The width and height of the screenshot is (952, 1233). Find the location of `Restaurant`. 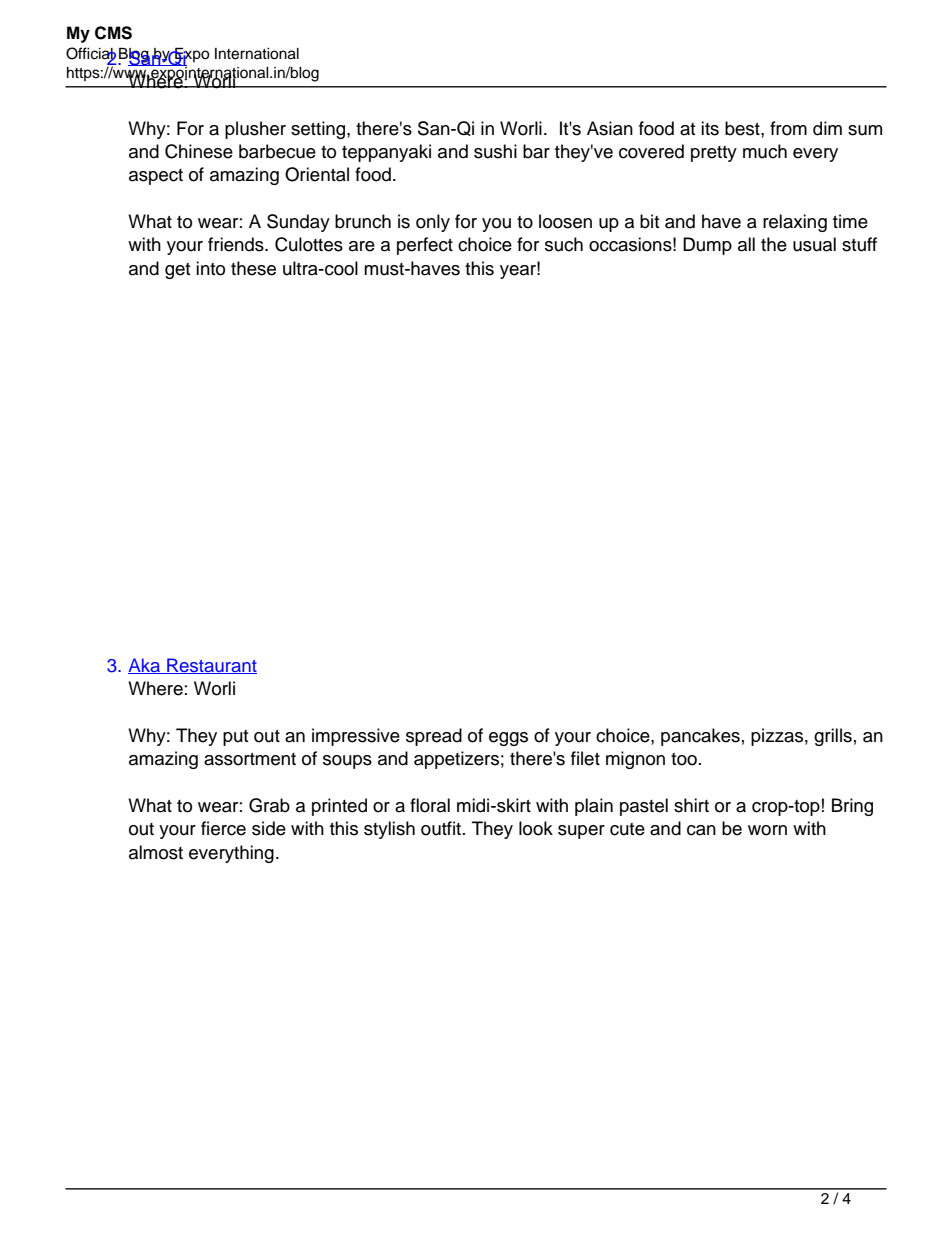

Restaurant is located at coordinates (211, 666).
